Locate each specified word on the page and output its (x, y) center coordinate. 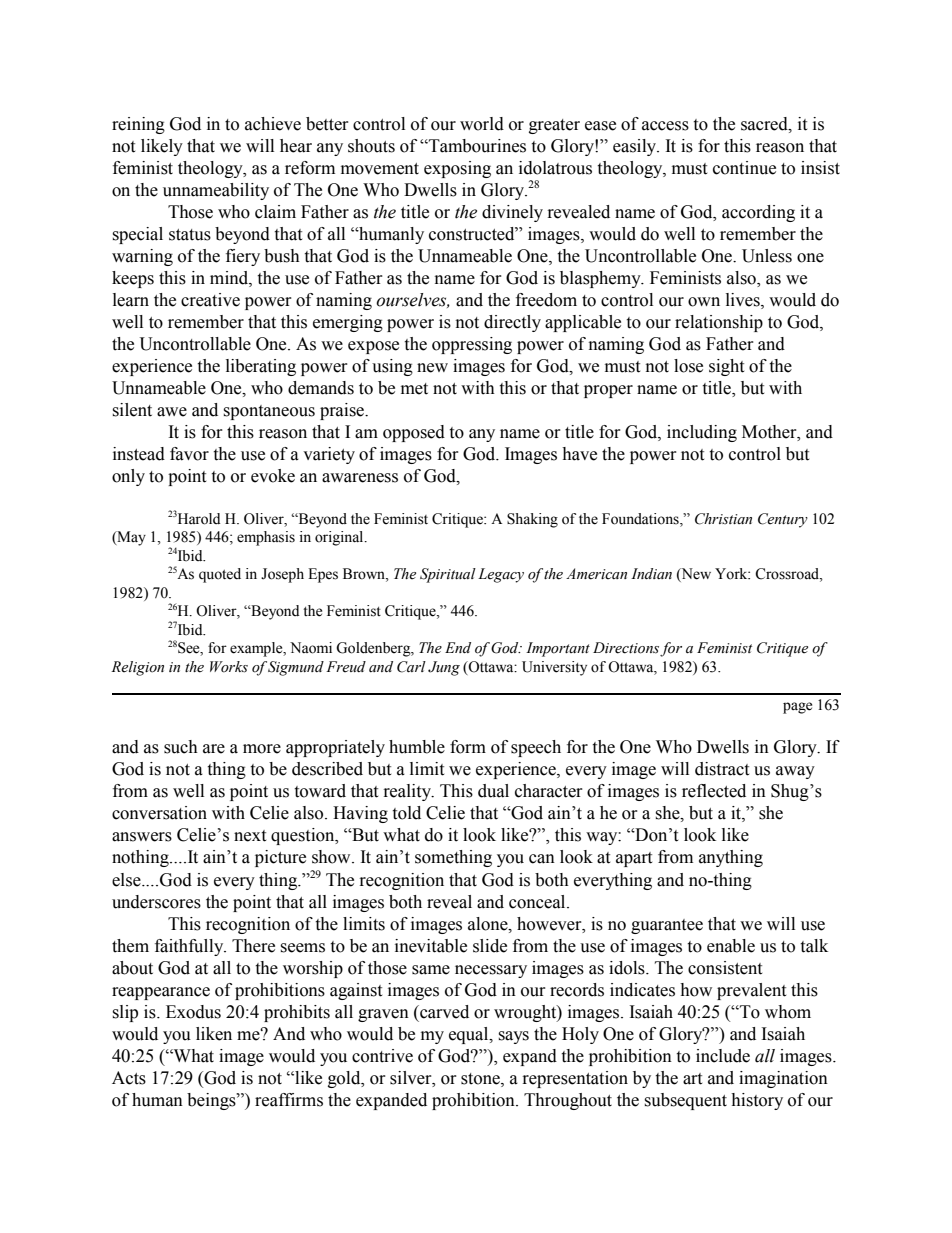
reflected (714, 791)
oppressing (472, 345)
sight (726, 367)
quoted (220, 575)
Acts (129, 1078)
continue (744, 168)
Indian (651, 573)
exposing (457, 169)
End (458, 647)
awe (172, 412)
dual (493, 791)
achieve (273, 124)
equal (470, 1035)
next (250, 836)
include (723, 1056)
